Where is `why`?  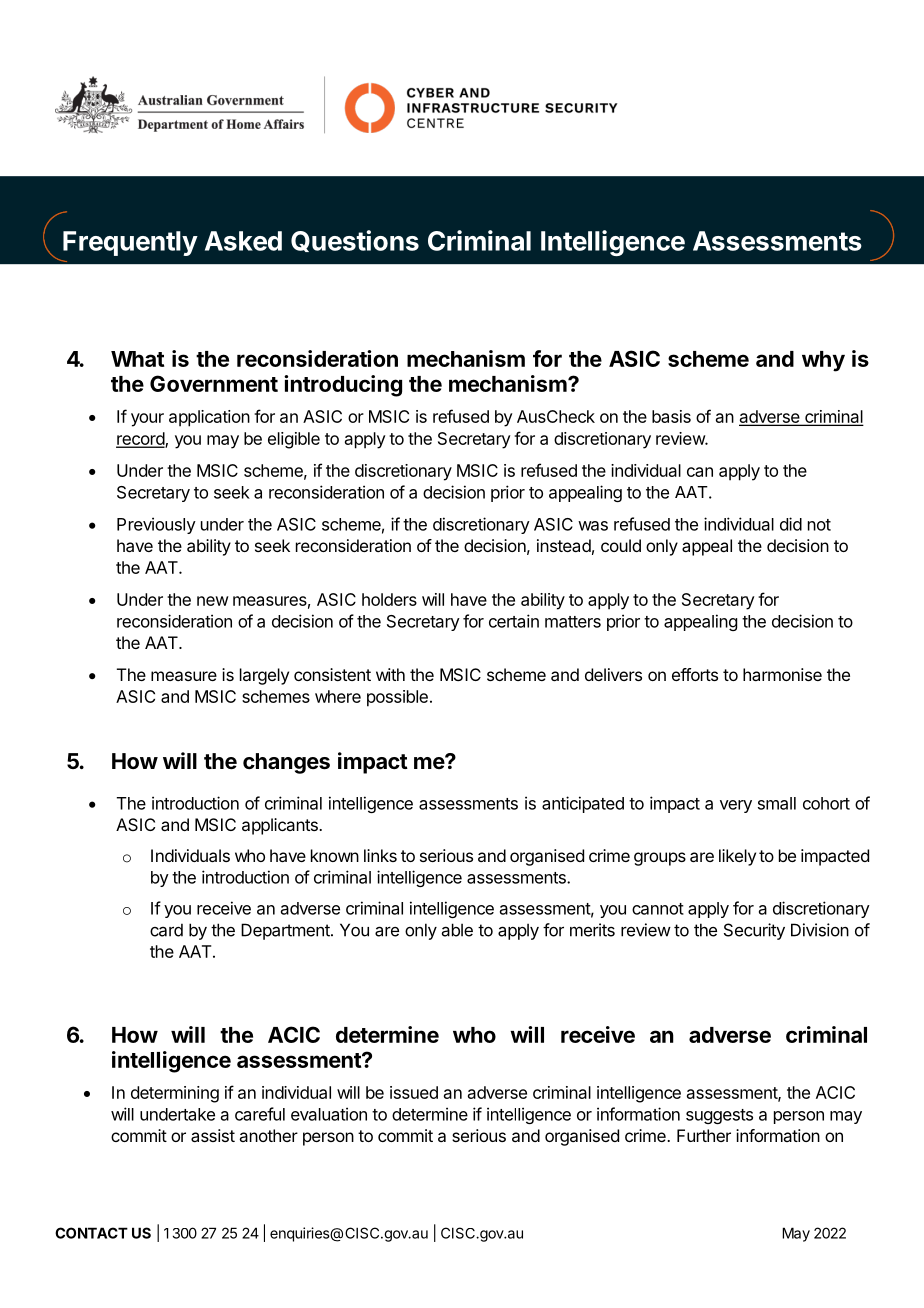 why is located at coordinates (823, 361).
